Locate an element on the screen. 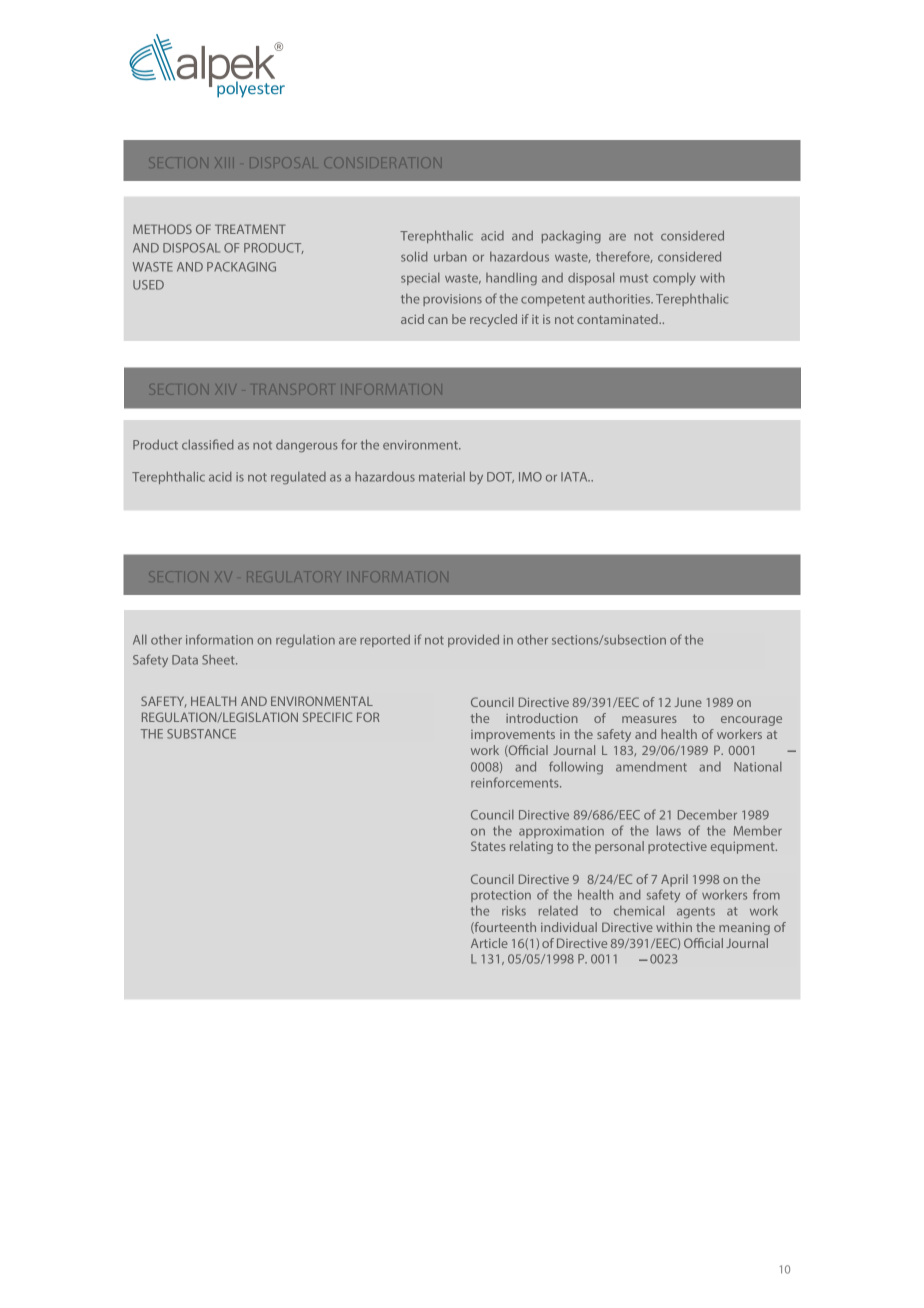  comply is located at coordinates (674, 279).
